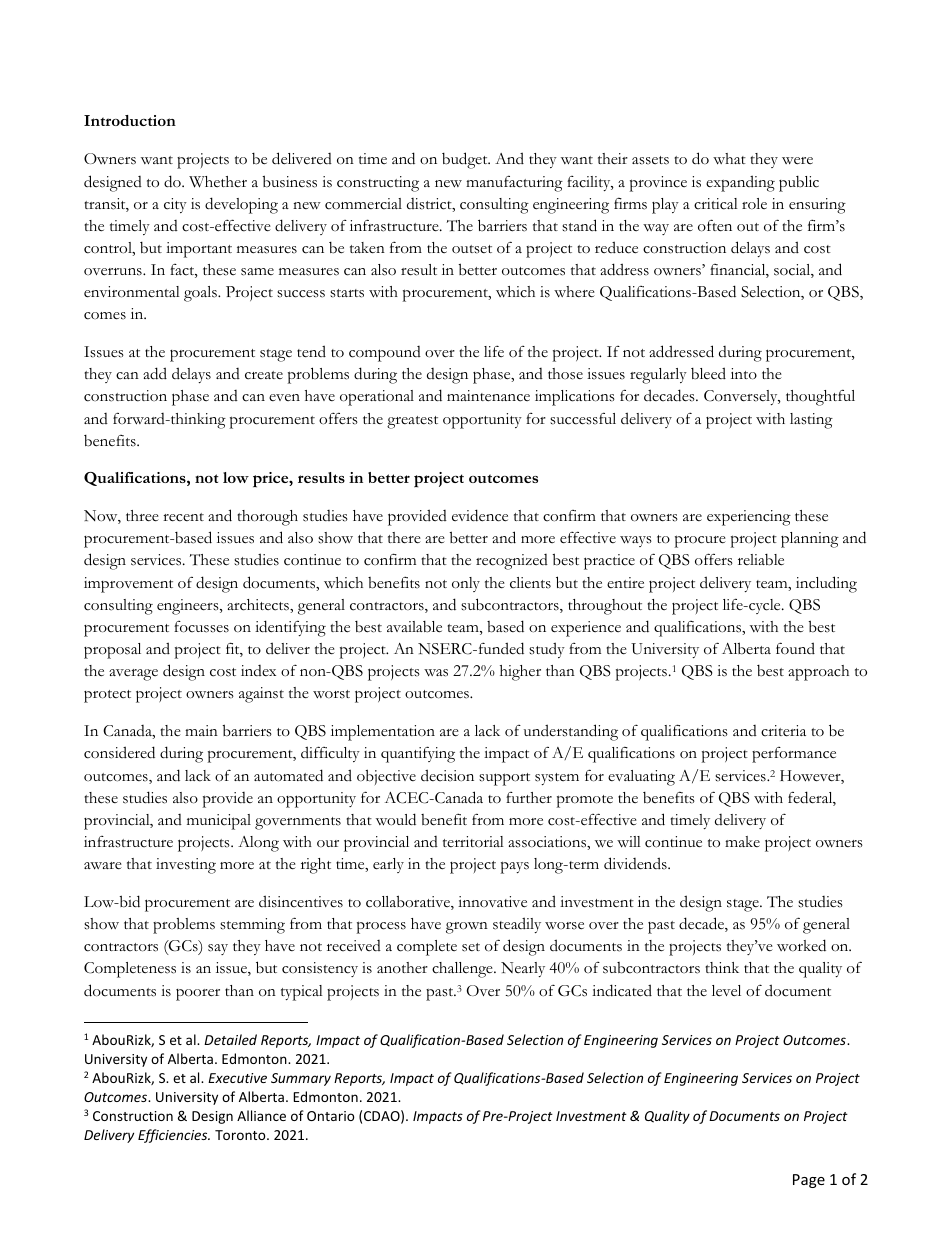 The image size is (952, 1233). What do you see at coordinates (264, 375) in the page?
I see `create` at bounding box center [264, 375].
